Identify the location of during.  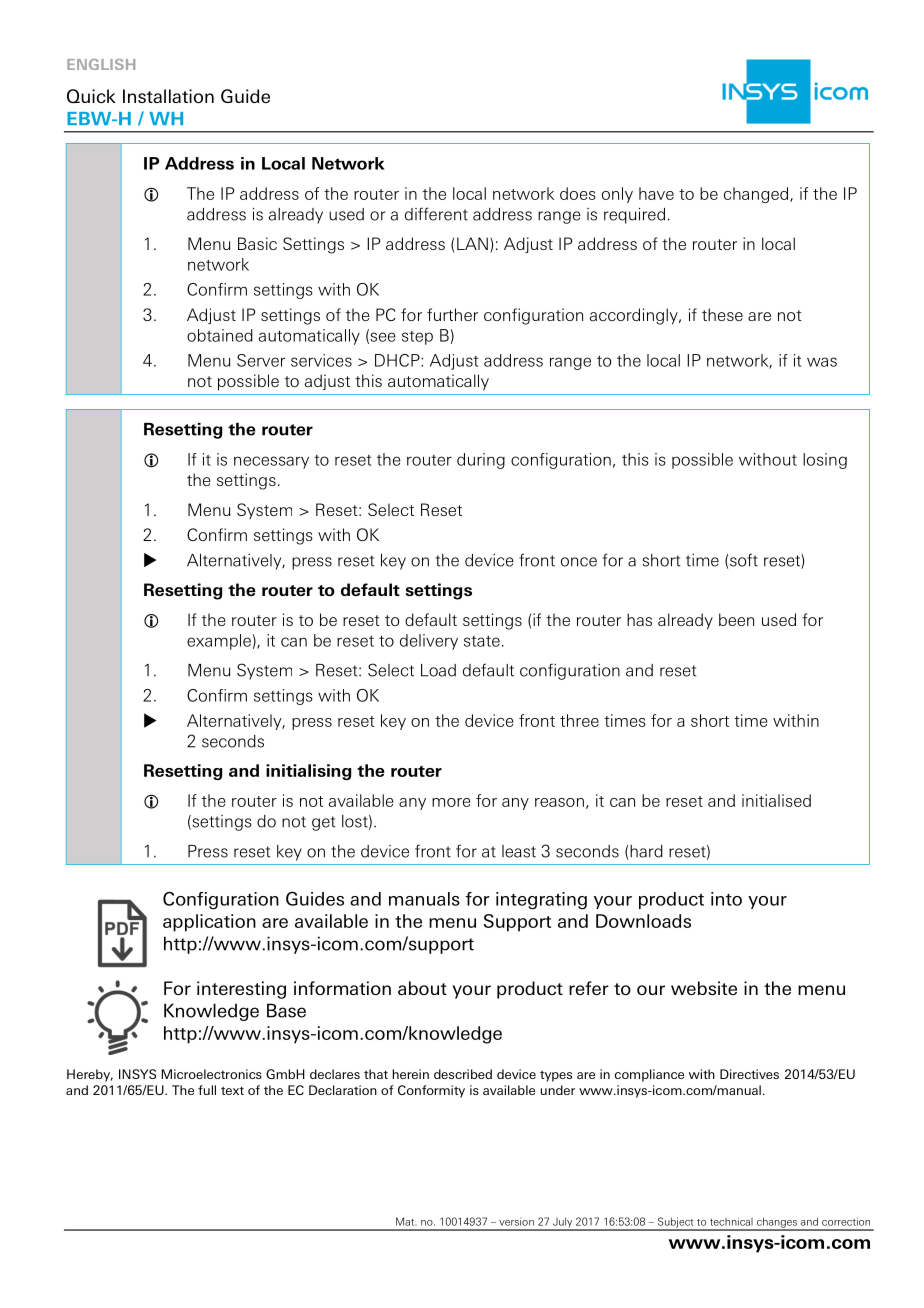
(481, 461).
